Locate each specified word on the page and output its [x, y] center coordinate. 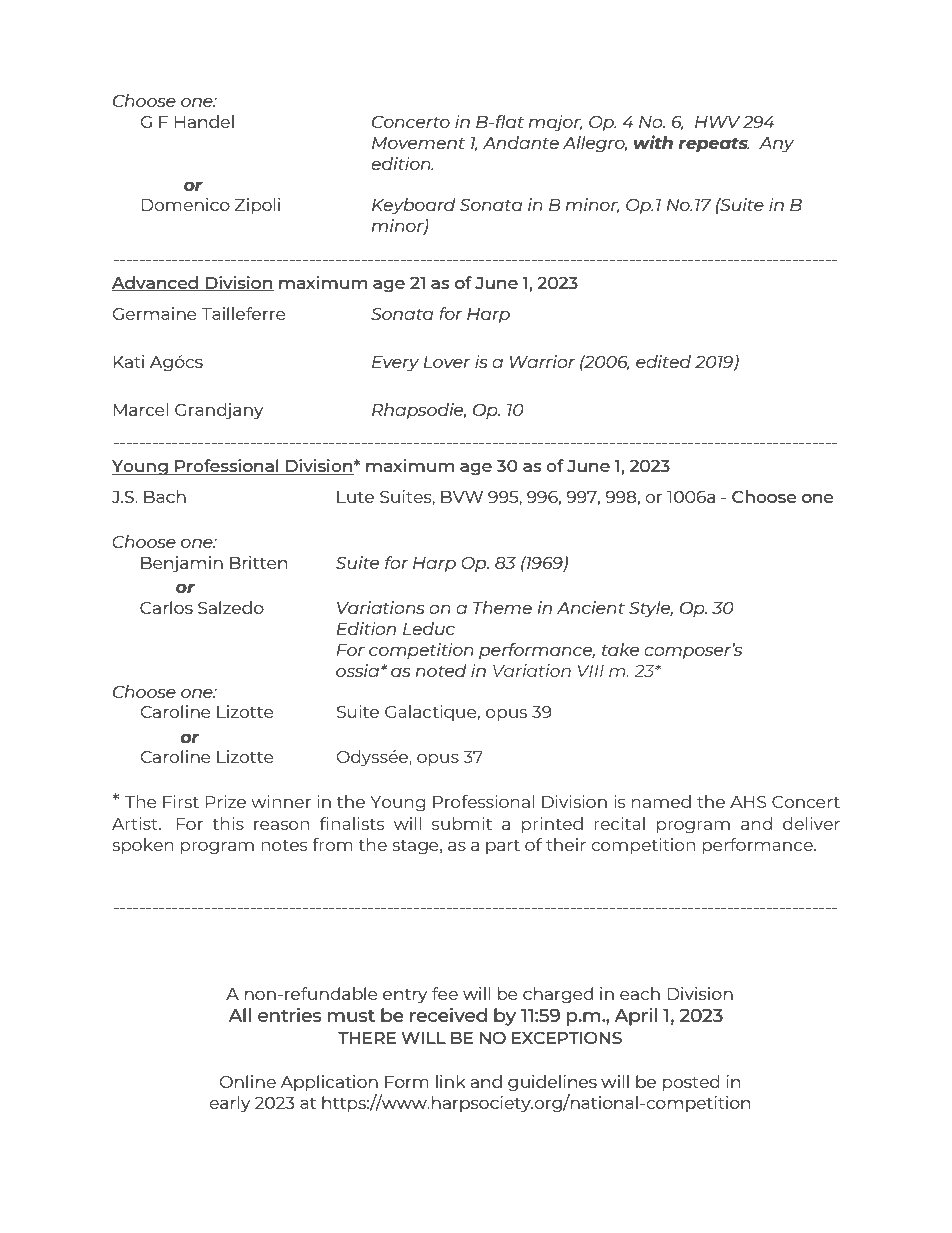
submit [462, 823]
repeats [714, 145]
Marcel [141, 409]
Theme [502, 607]
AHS [748, 802]
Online [247, 1081]
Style [651, 609]
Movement [418, 143]
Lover [446, 362]
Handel [204, 121]
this [228, 823]
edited [663, 361]
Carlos [166, 607]
